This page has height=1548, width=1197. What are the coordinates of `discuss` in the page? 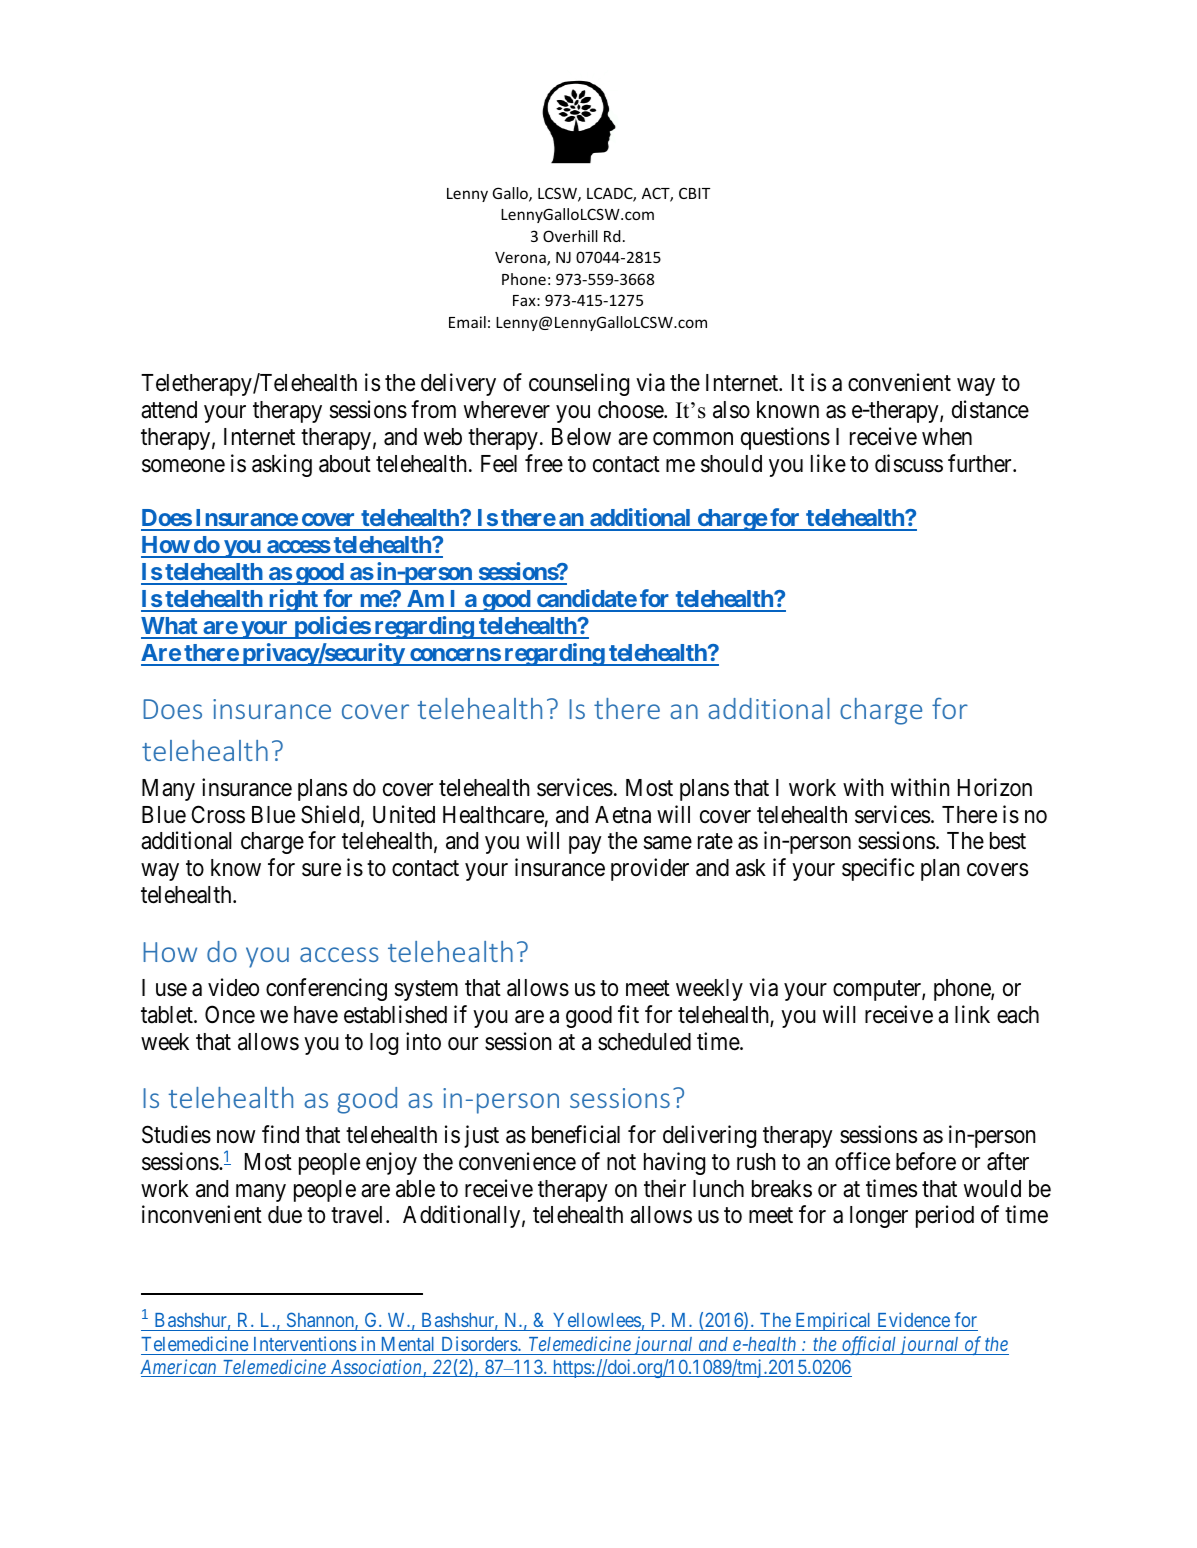 It's located at (909, 463).
